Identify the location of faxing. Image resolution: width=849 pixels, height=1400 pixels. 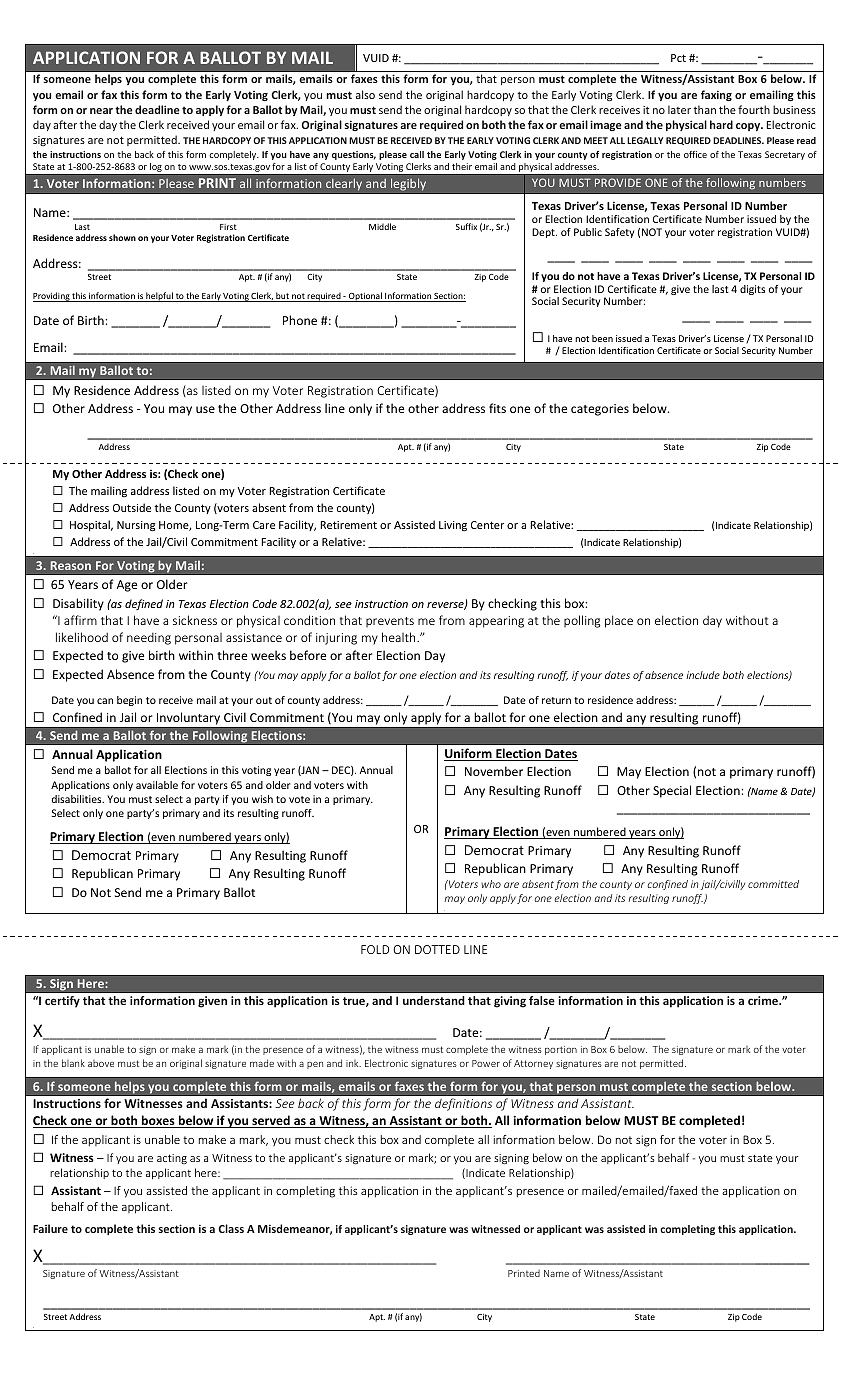
(716, 95).
